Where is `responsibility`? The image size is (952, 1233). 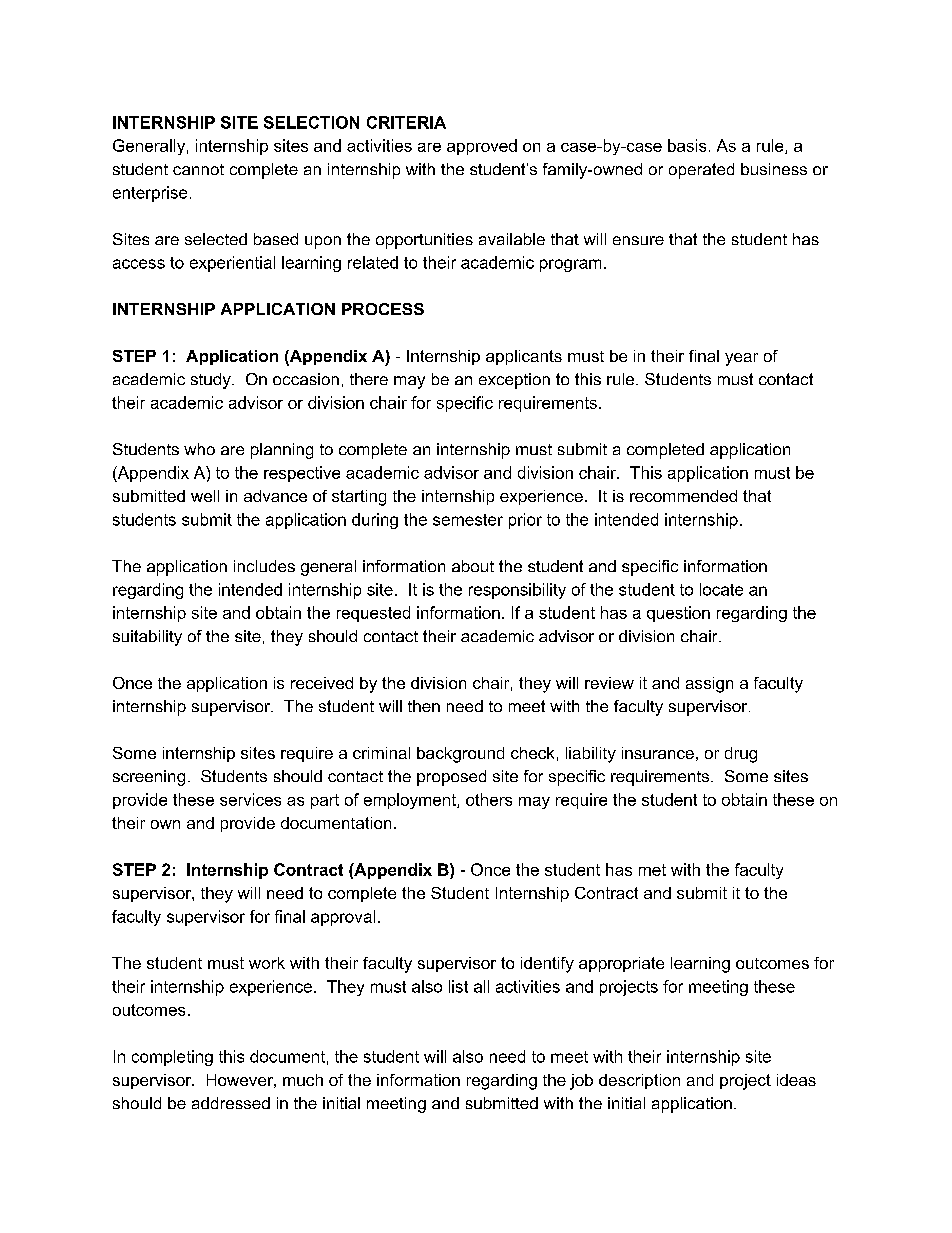 responsibility is located at coordinates (517, 591).
